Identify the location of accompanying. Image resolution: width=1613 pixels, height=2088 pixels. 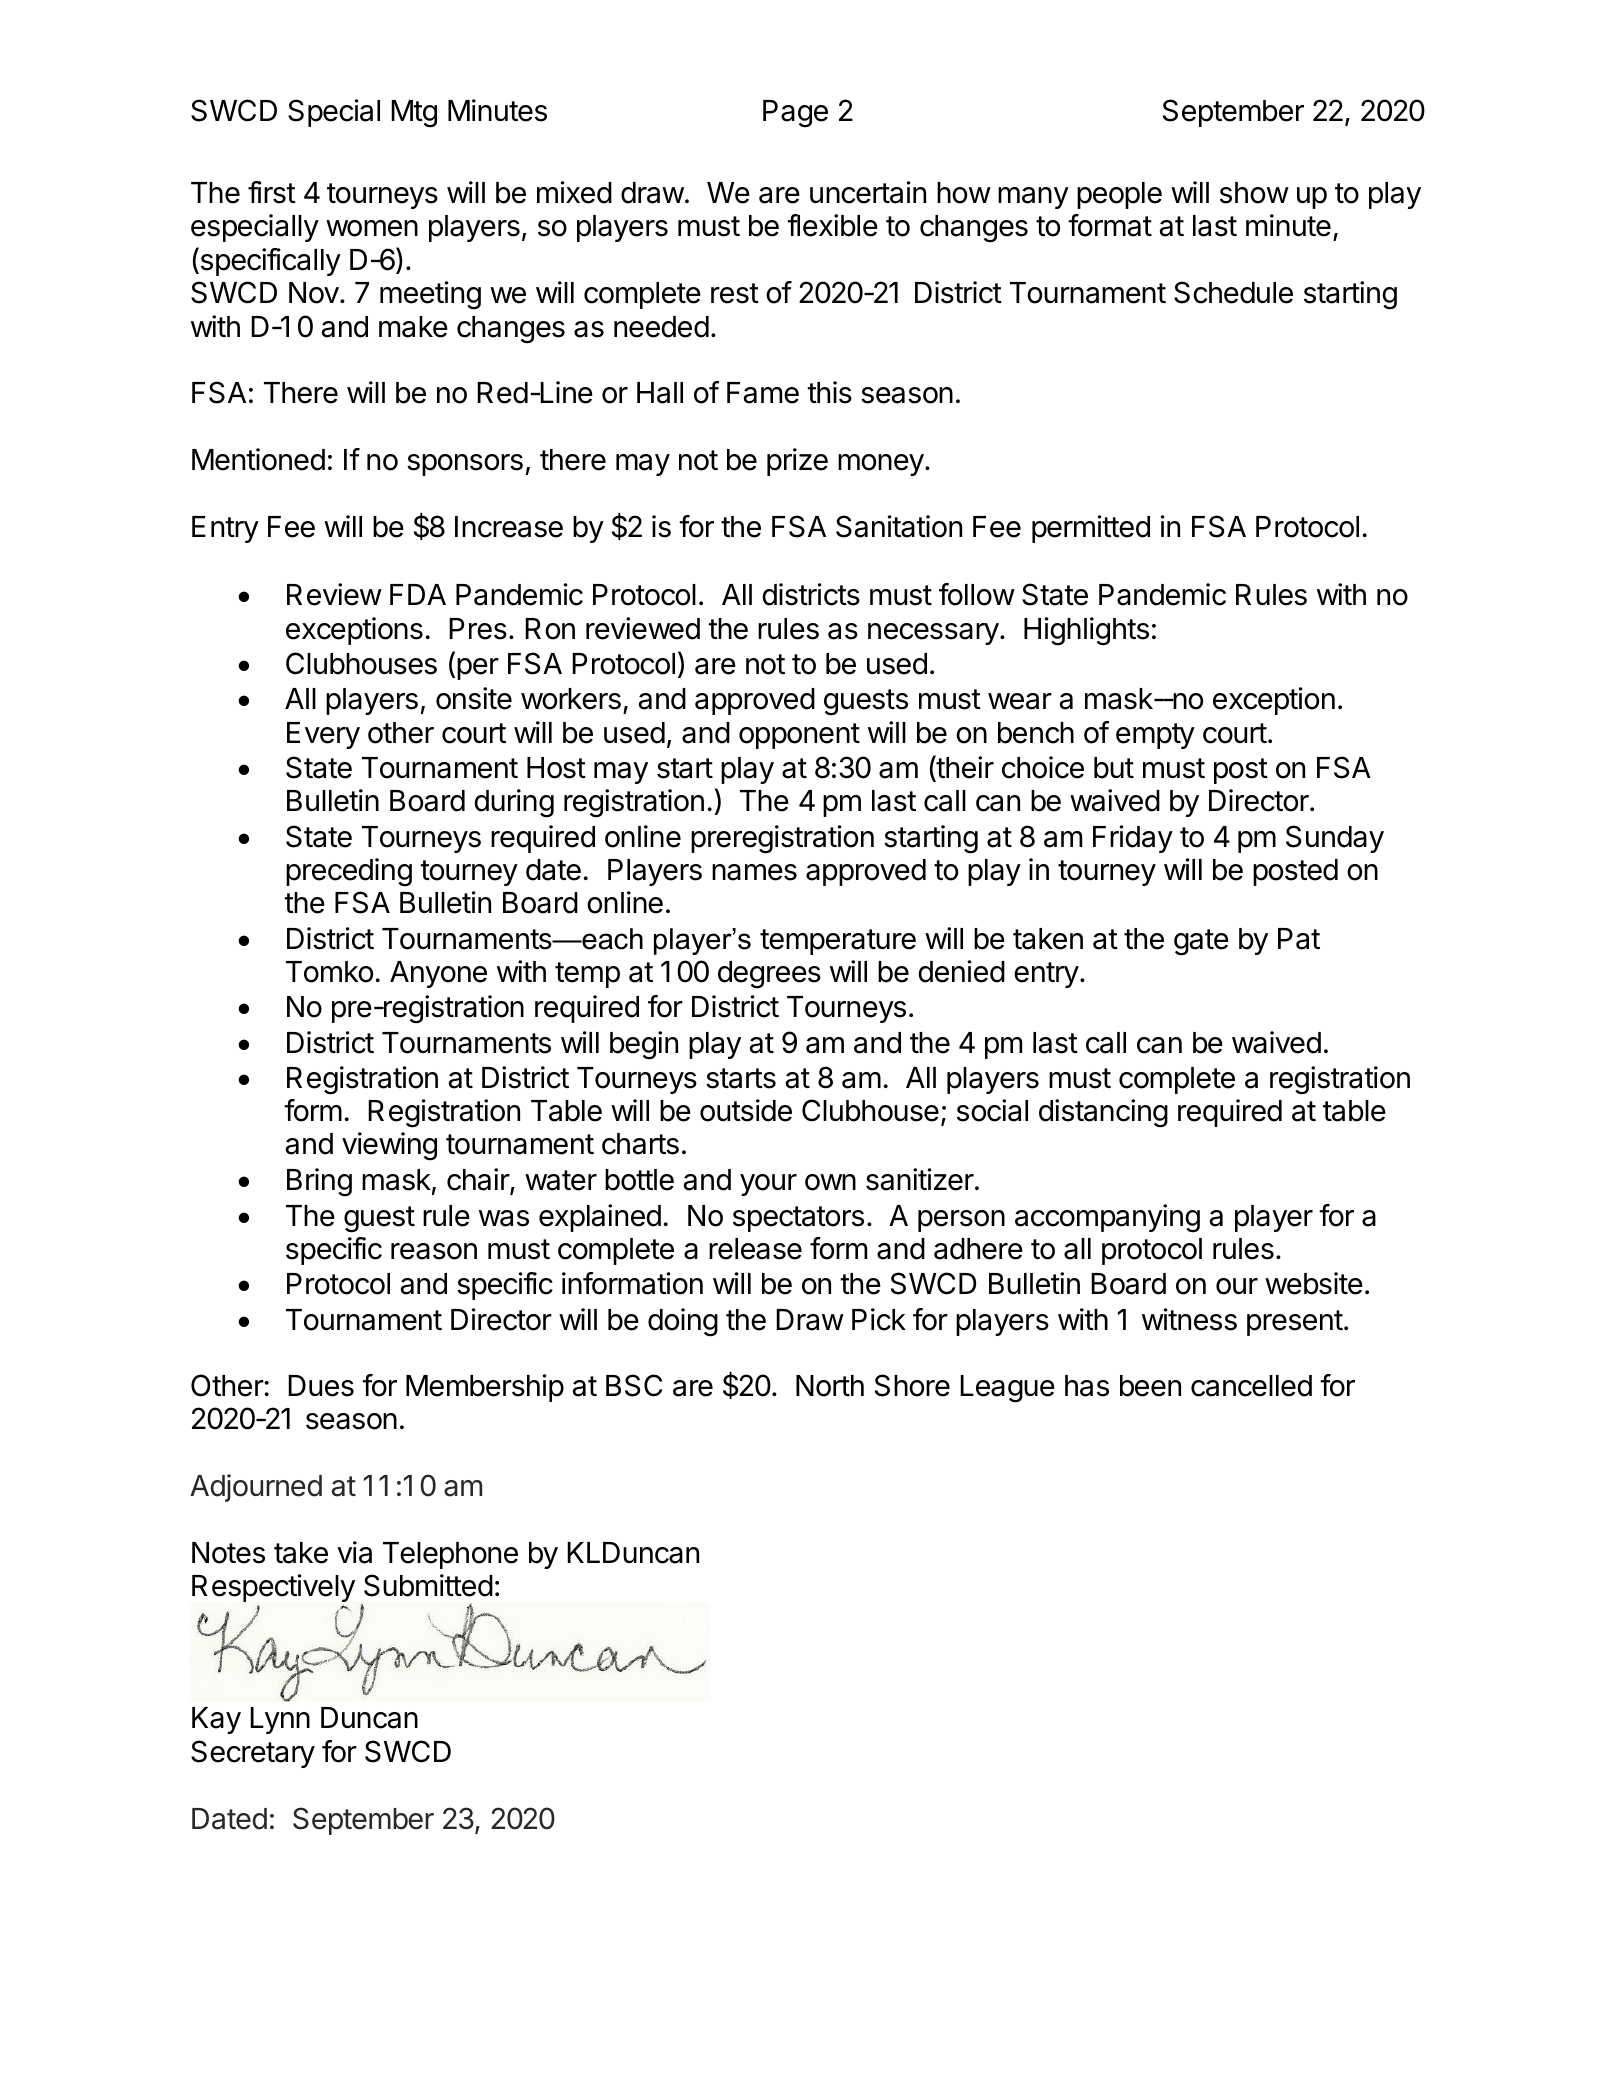
(1107, 1218).
